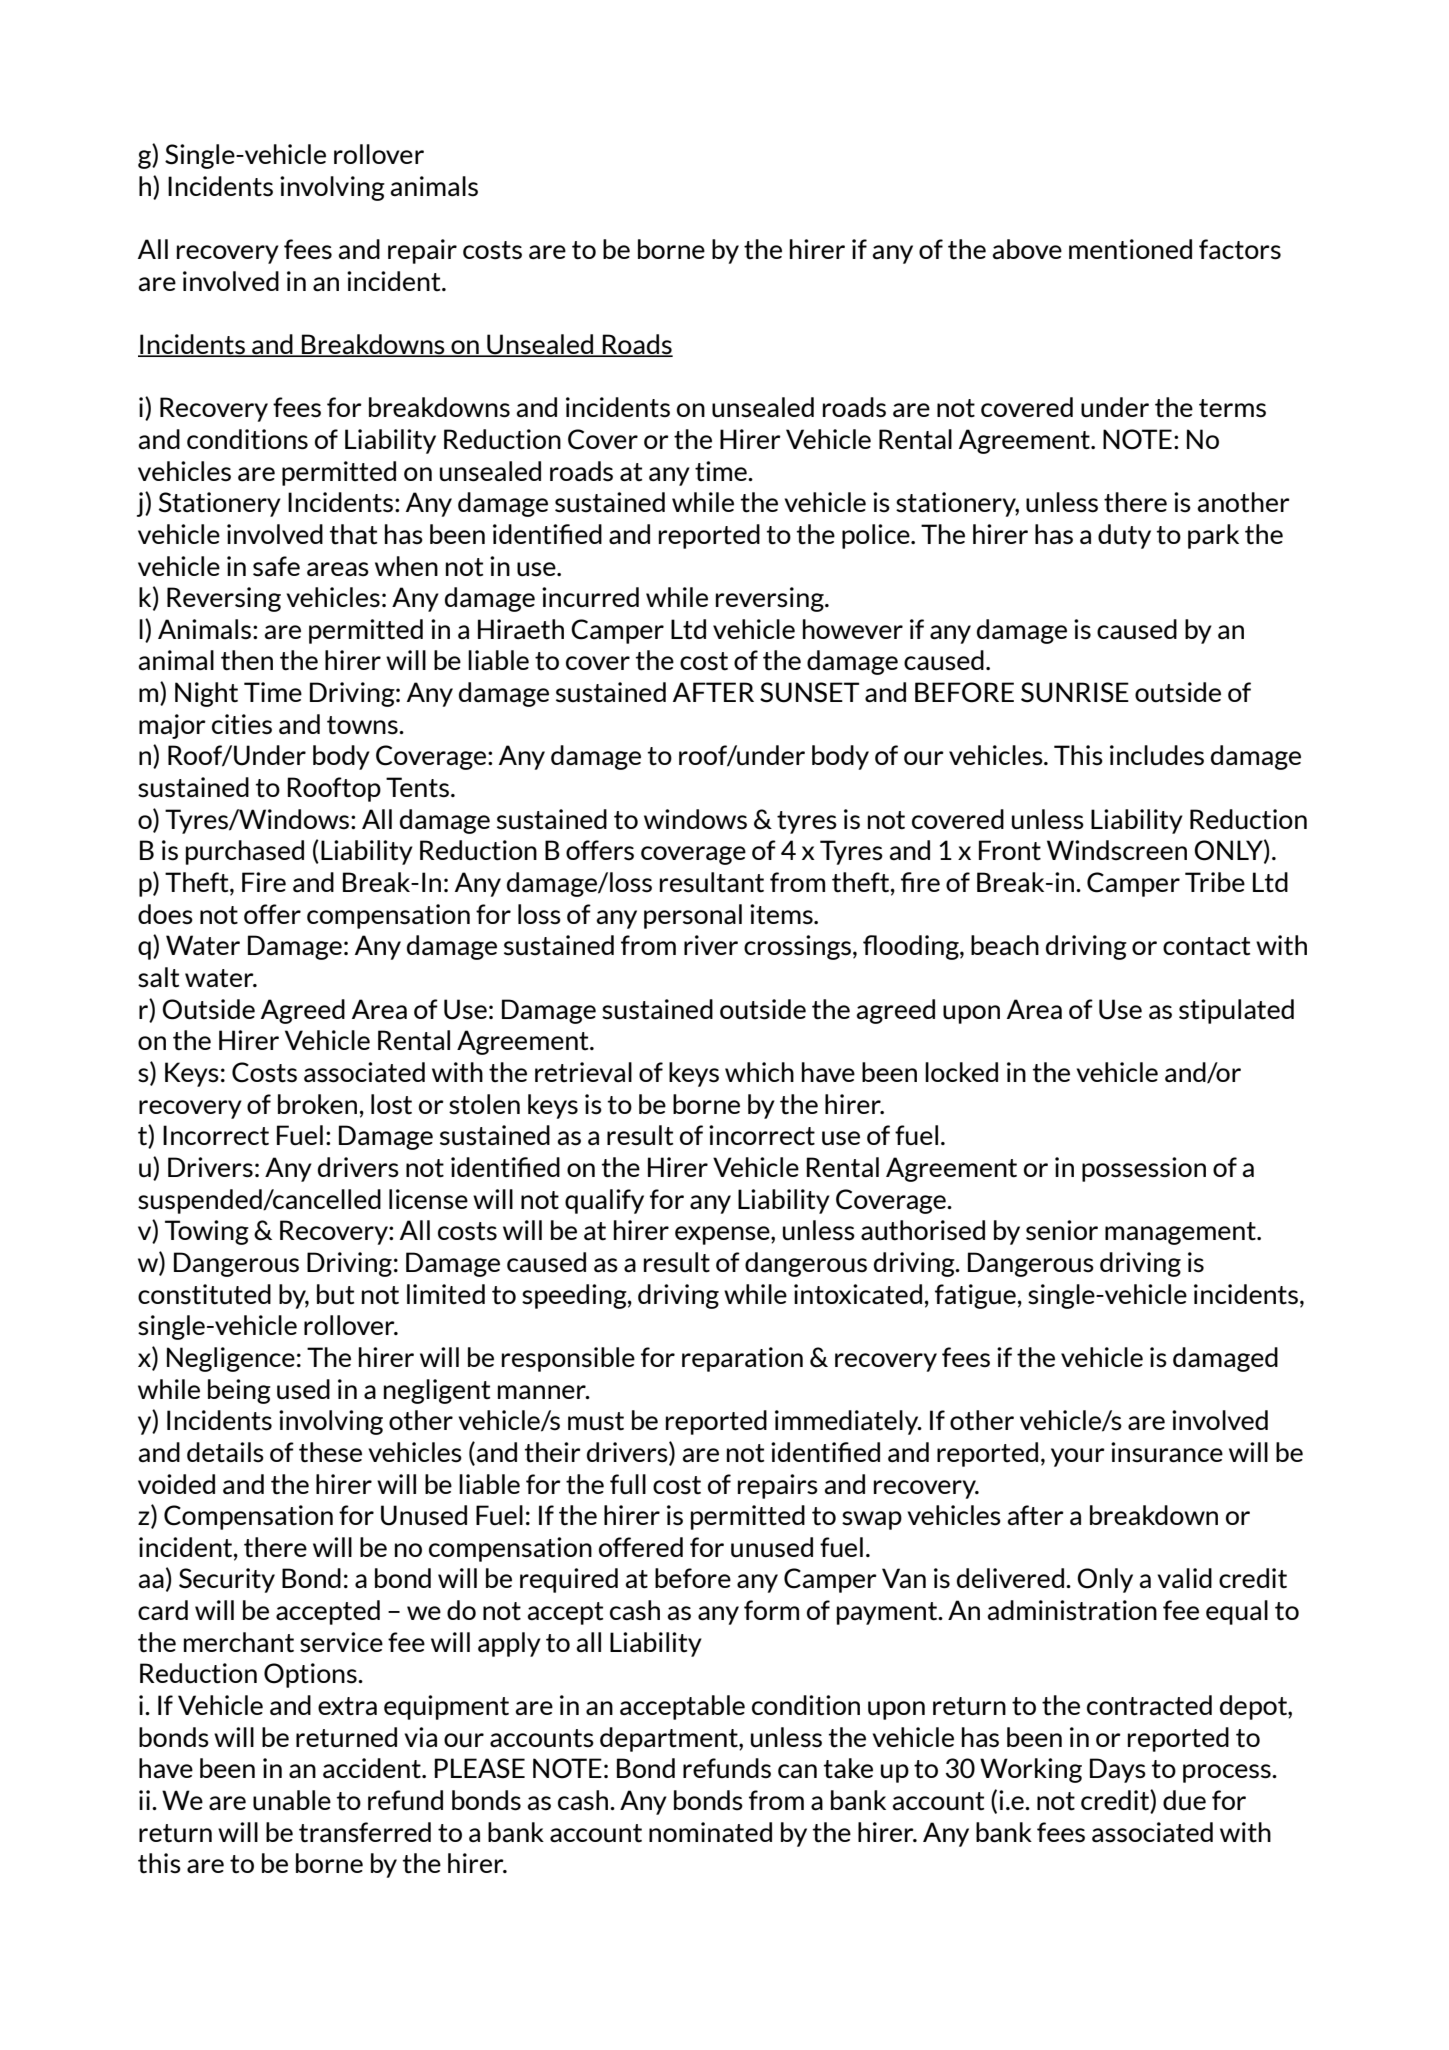 The height and width of the screenshot is (2050, 1449). Describe the element at coordinates (317, 1104) in the screenshot. I see `broken` at that location.
